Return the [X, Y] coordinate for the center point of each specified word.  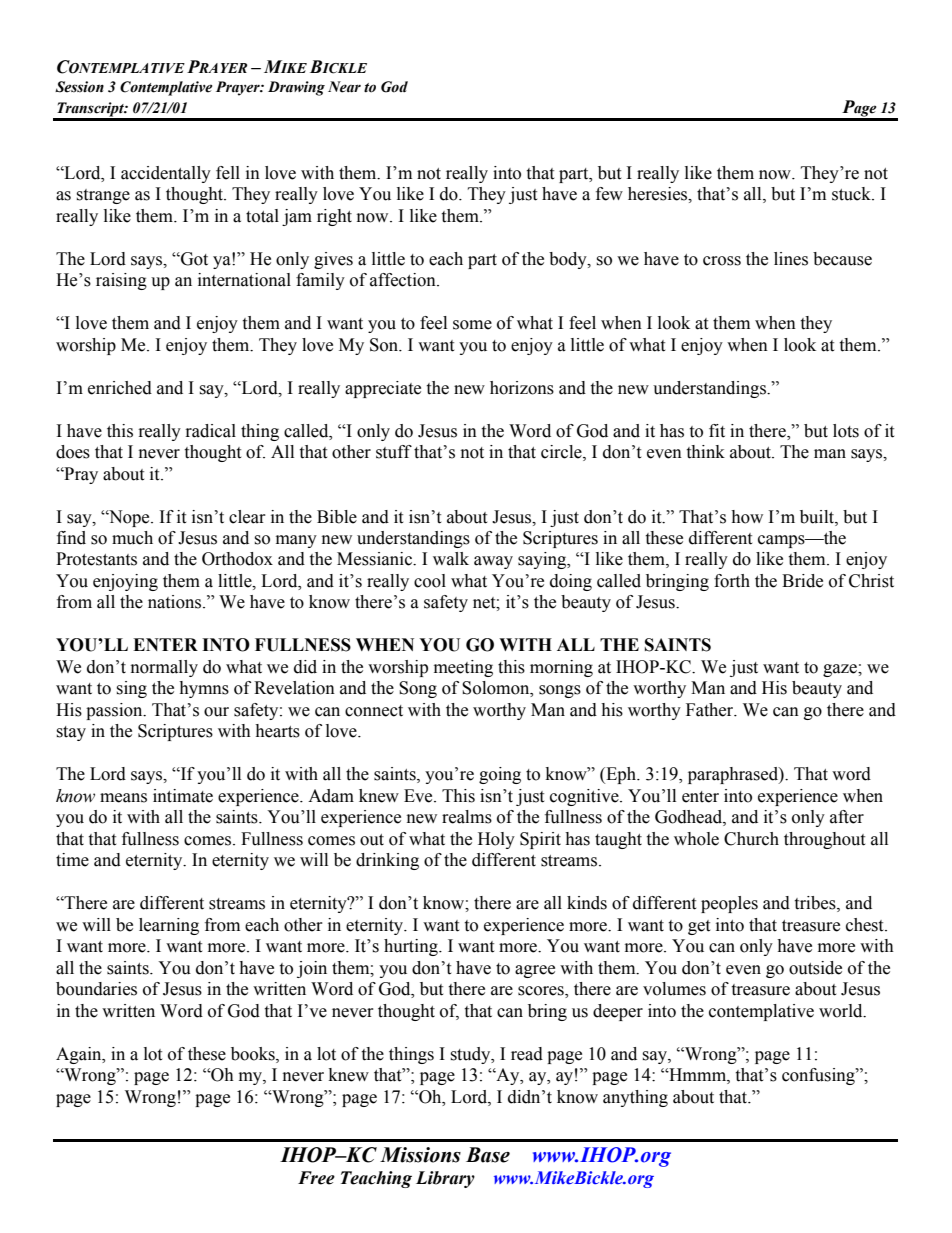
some [472, 325]
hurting [412, 947]
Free [316, 1178]
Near [344, 87]
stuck [852, 194]
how [747, 517]
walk [451, 559]
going [500, 775]
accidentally [166, 174]
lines [791, 259]
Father [711, 710]
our [216, 712]
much [132, 538]
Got [193, 259]
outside [815, 968]
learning [169, 926]
